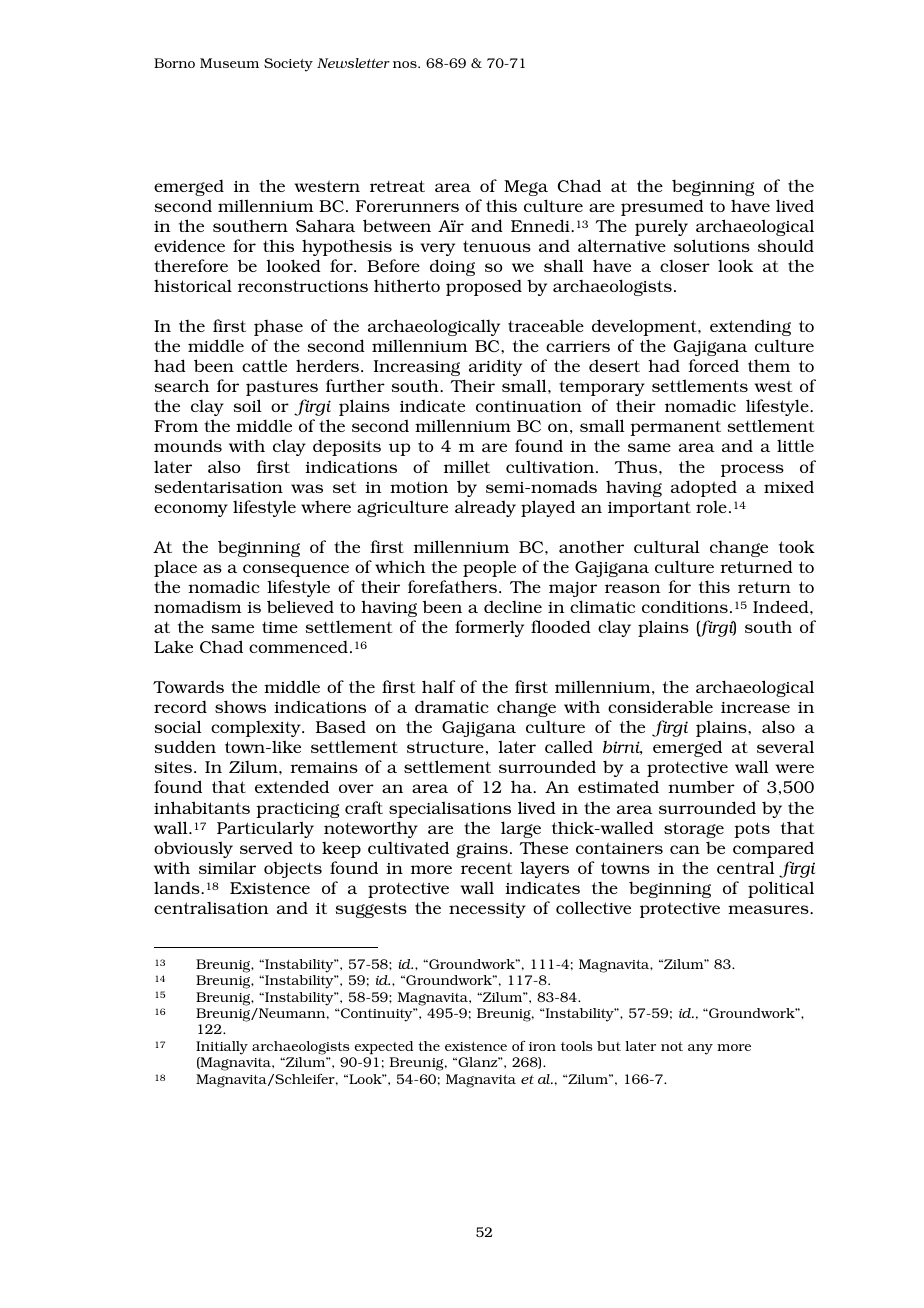 The image size is (924, 1308). Describe the element at coordinates (452, 706) in the screenshot. I see `dramatic` at that location.
